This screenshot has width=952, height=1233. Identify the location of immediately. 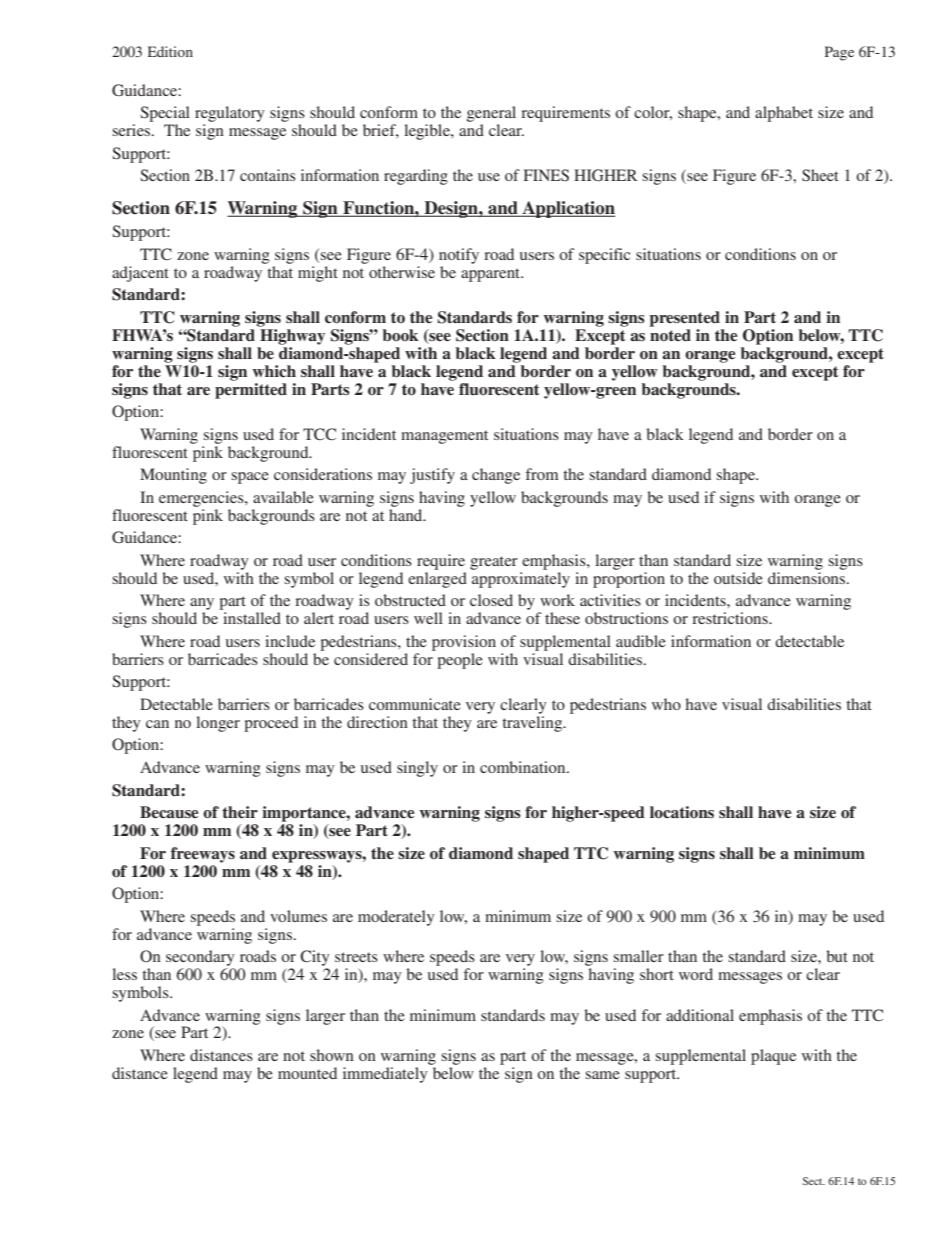
(385, 1075).
